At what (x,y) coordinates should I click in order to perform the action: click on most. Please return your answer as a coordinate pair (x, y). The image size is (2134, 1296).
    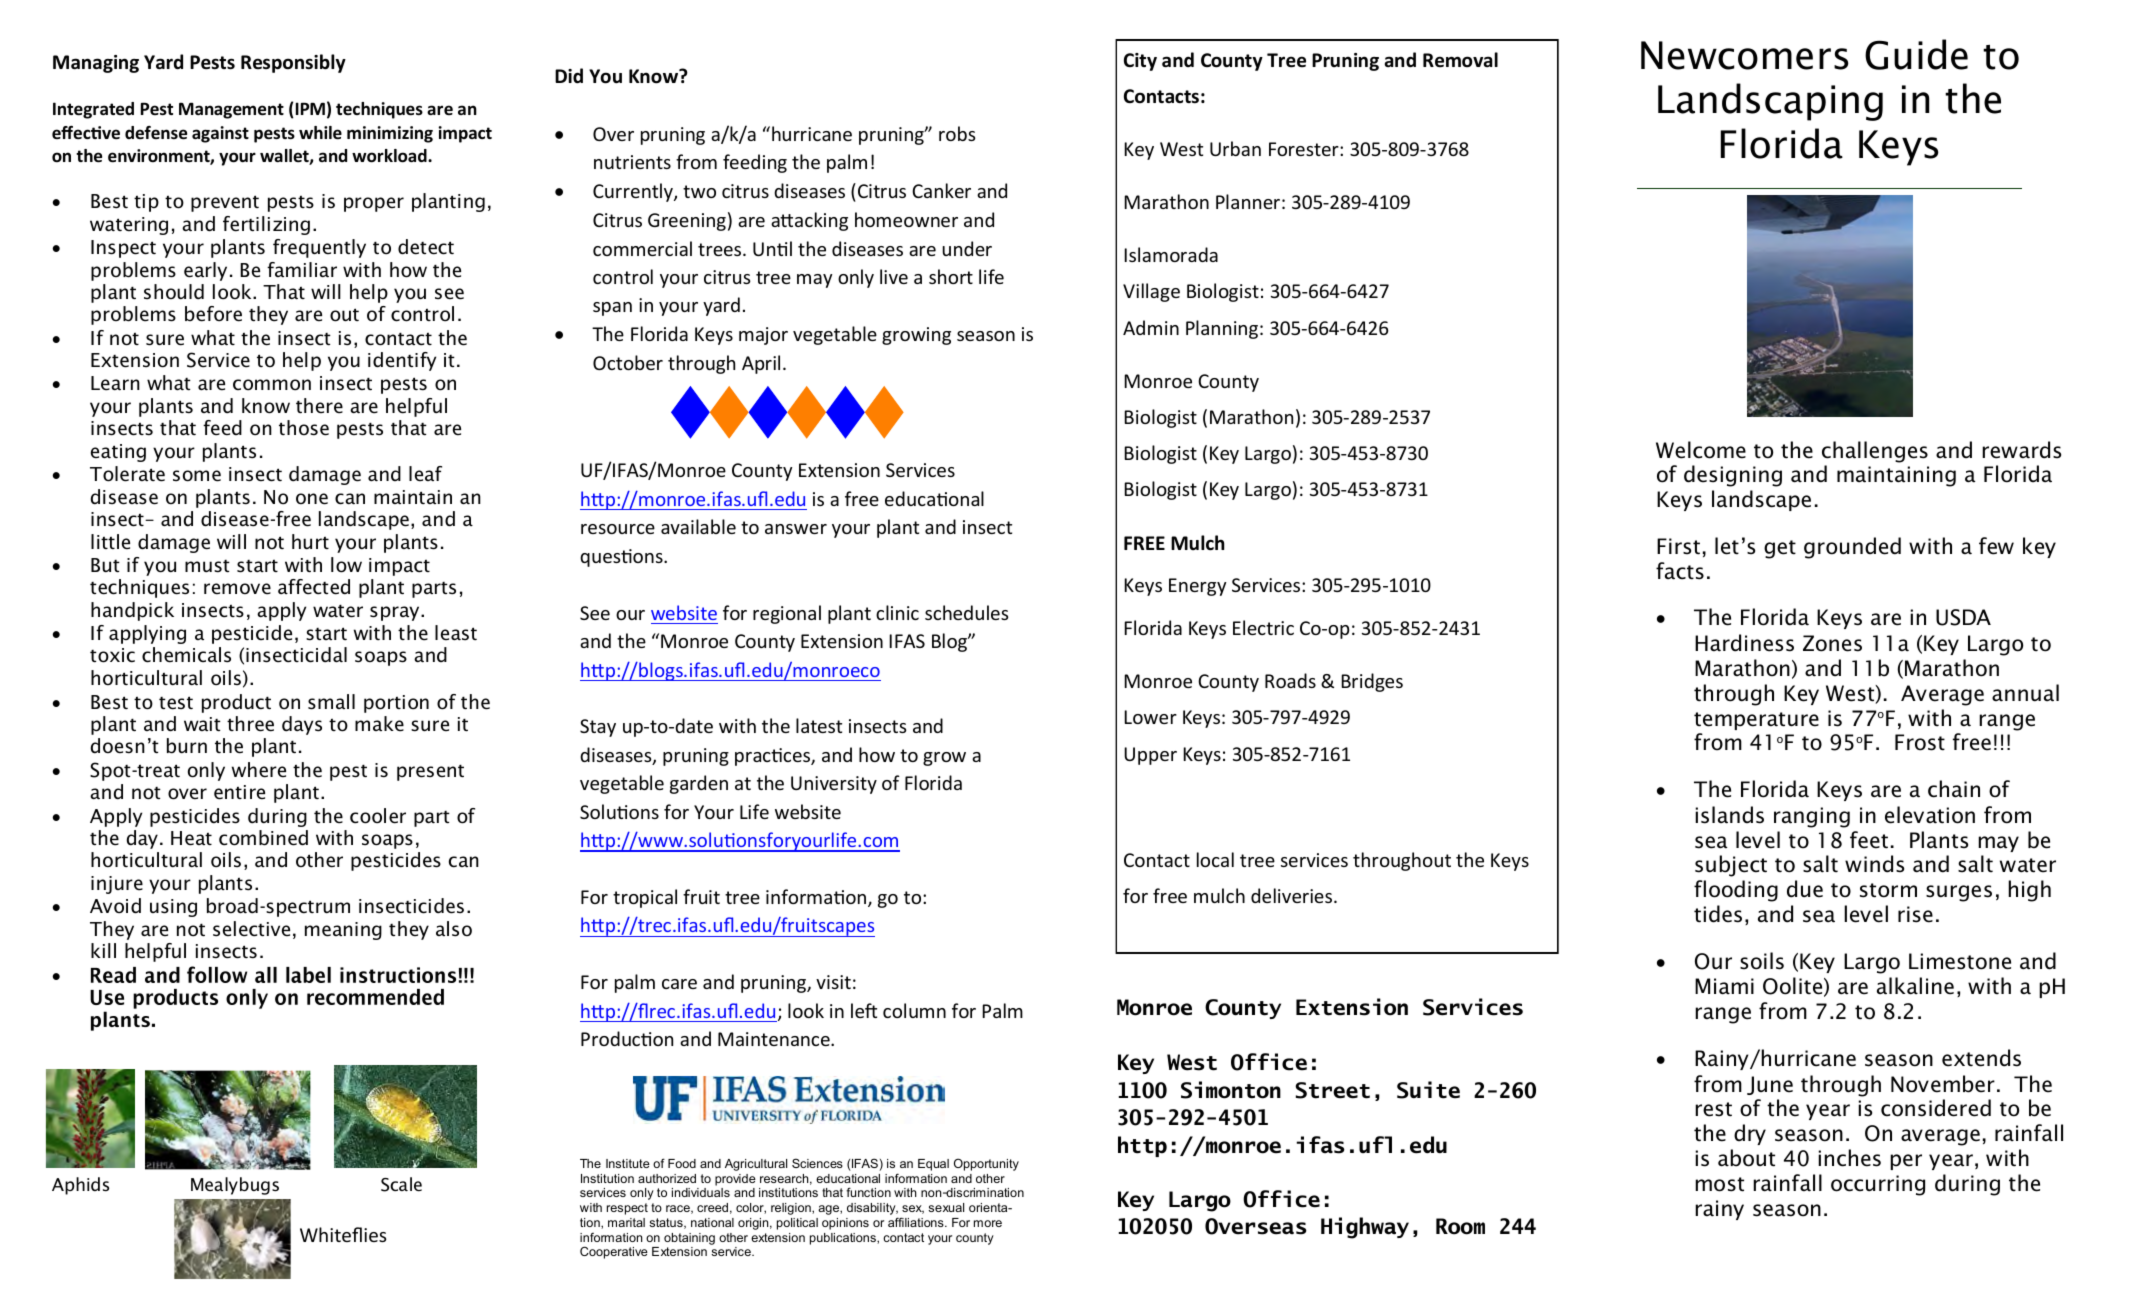
    Looking at the image, I should click on (1719, 1184).
